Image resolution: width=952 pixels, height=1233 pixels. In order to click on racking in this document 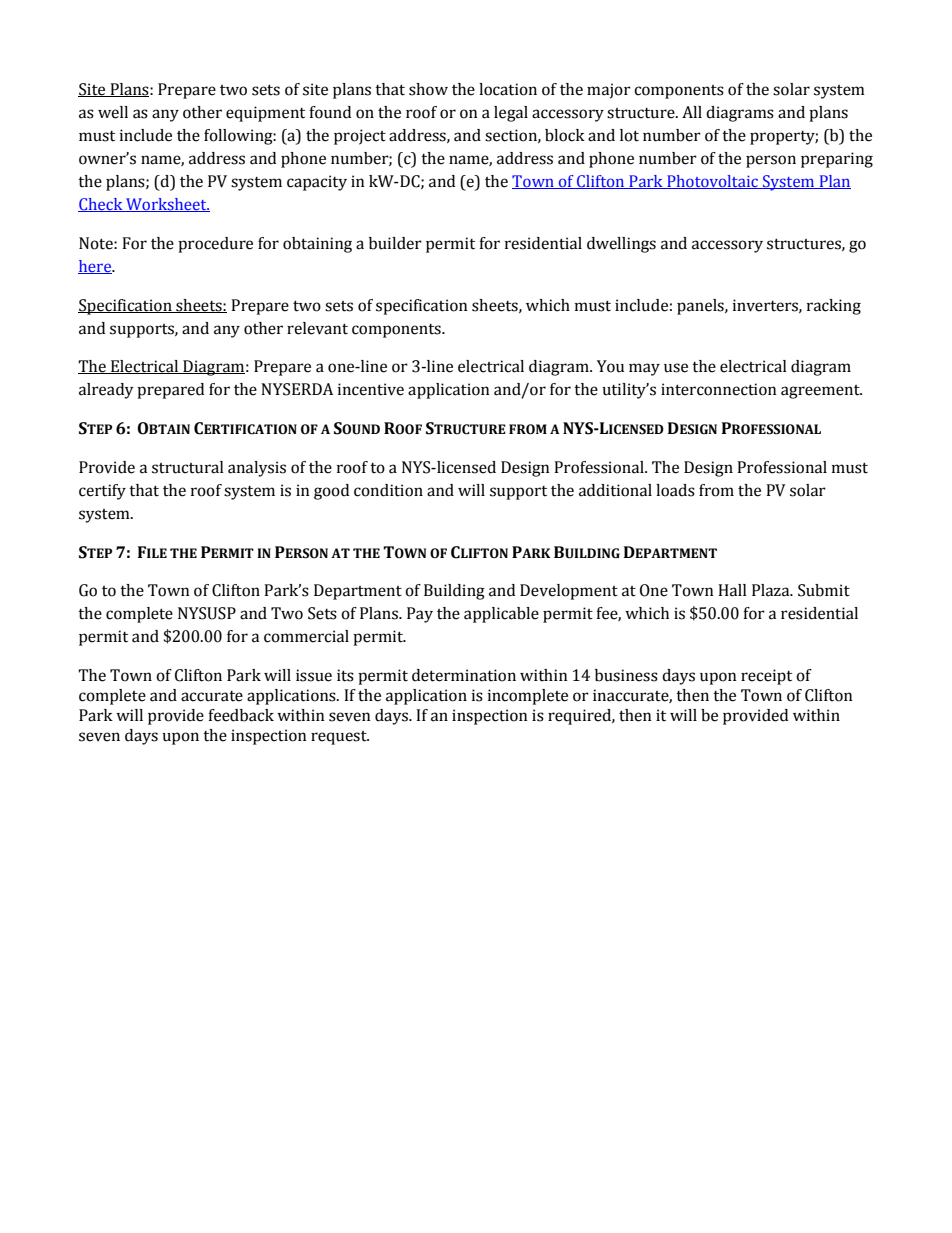, I will do `click(834, 307)`.
